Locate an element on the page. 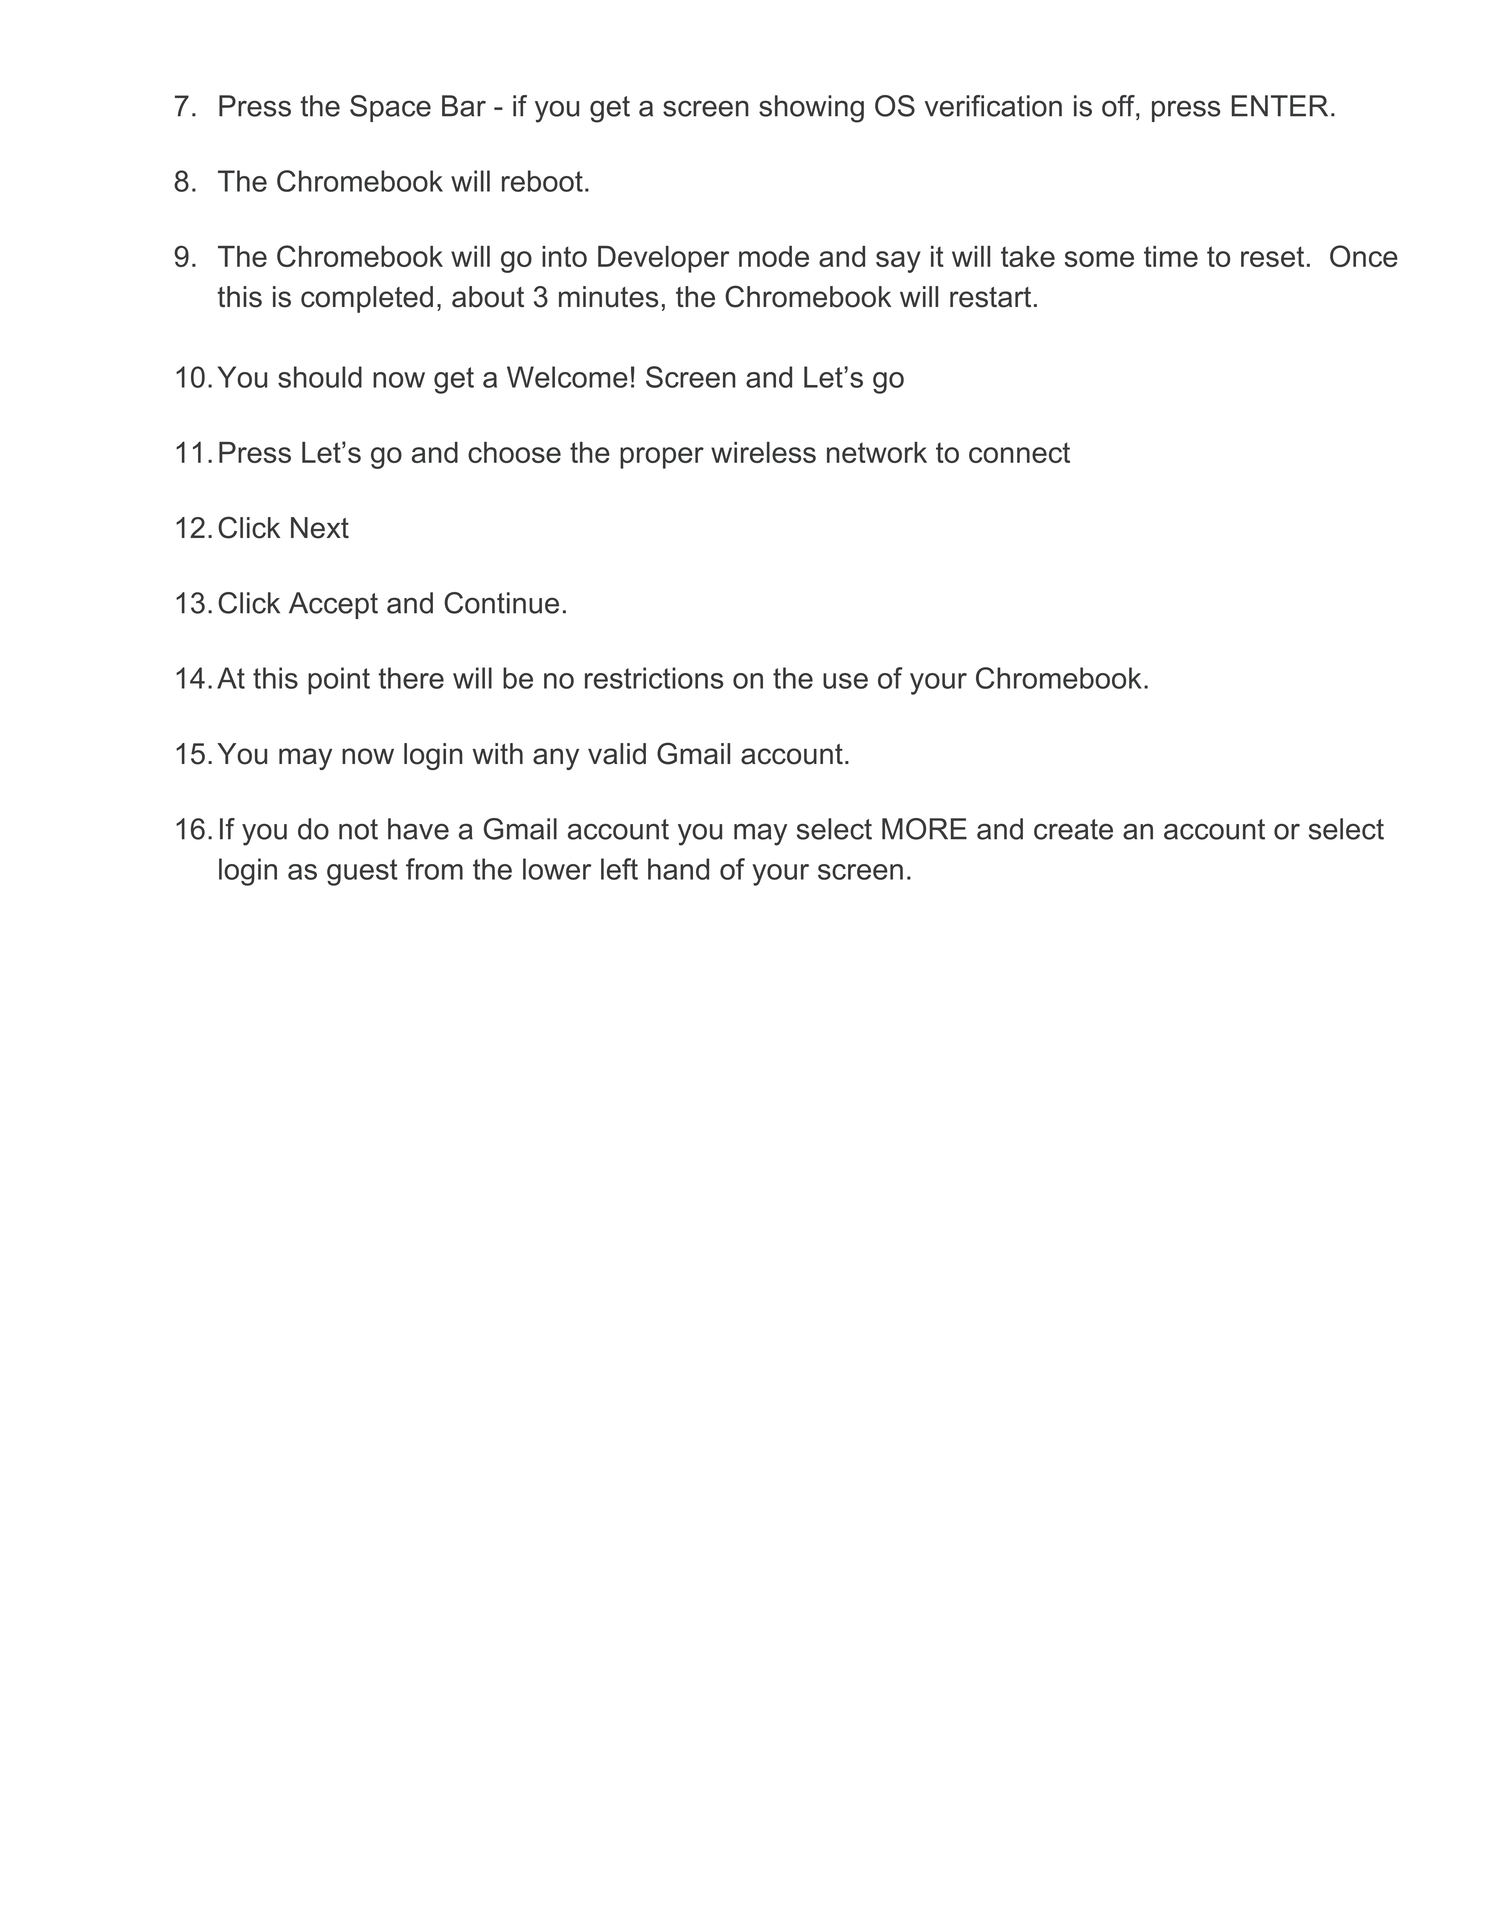 Image resolution: width=1491 pixels, height=1930 pixels. network is located at coordinates (877, 452).
